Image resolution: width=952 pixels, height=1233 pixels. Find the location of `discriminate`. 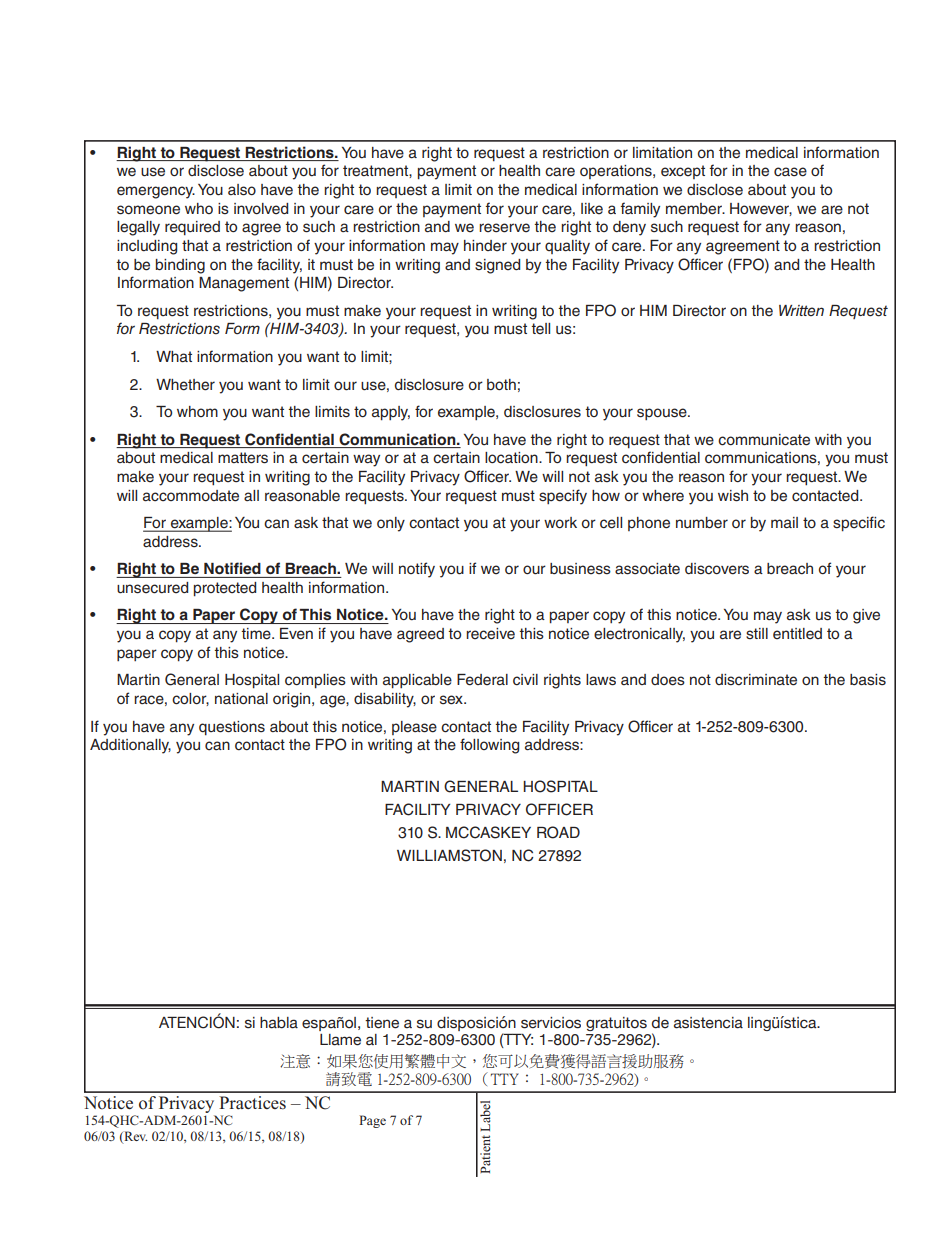

discriminate is located at coordinates (756, 680).
